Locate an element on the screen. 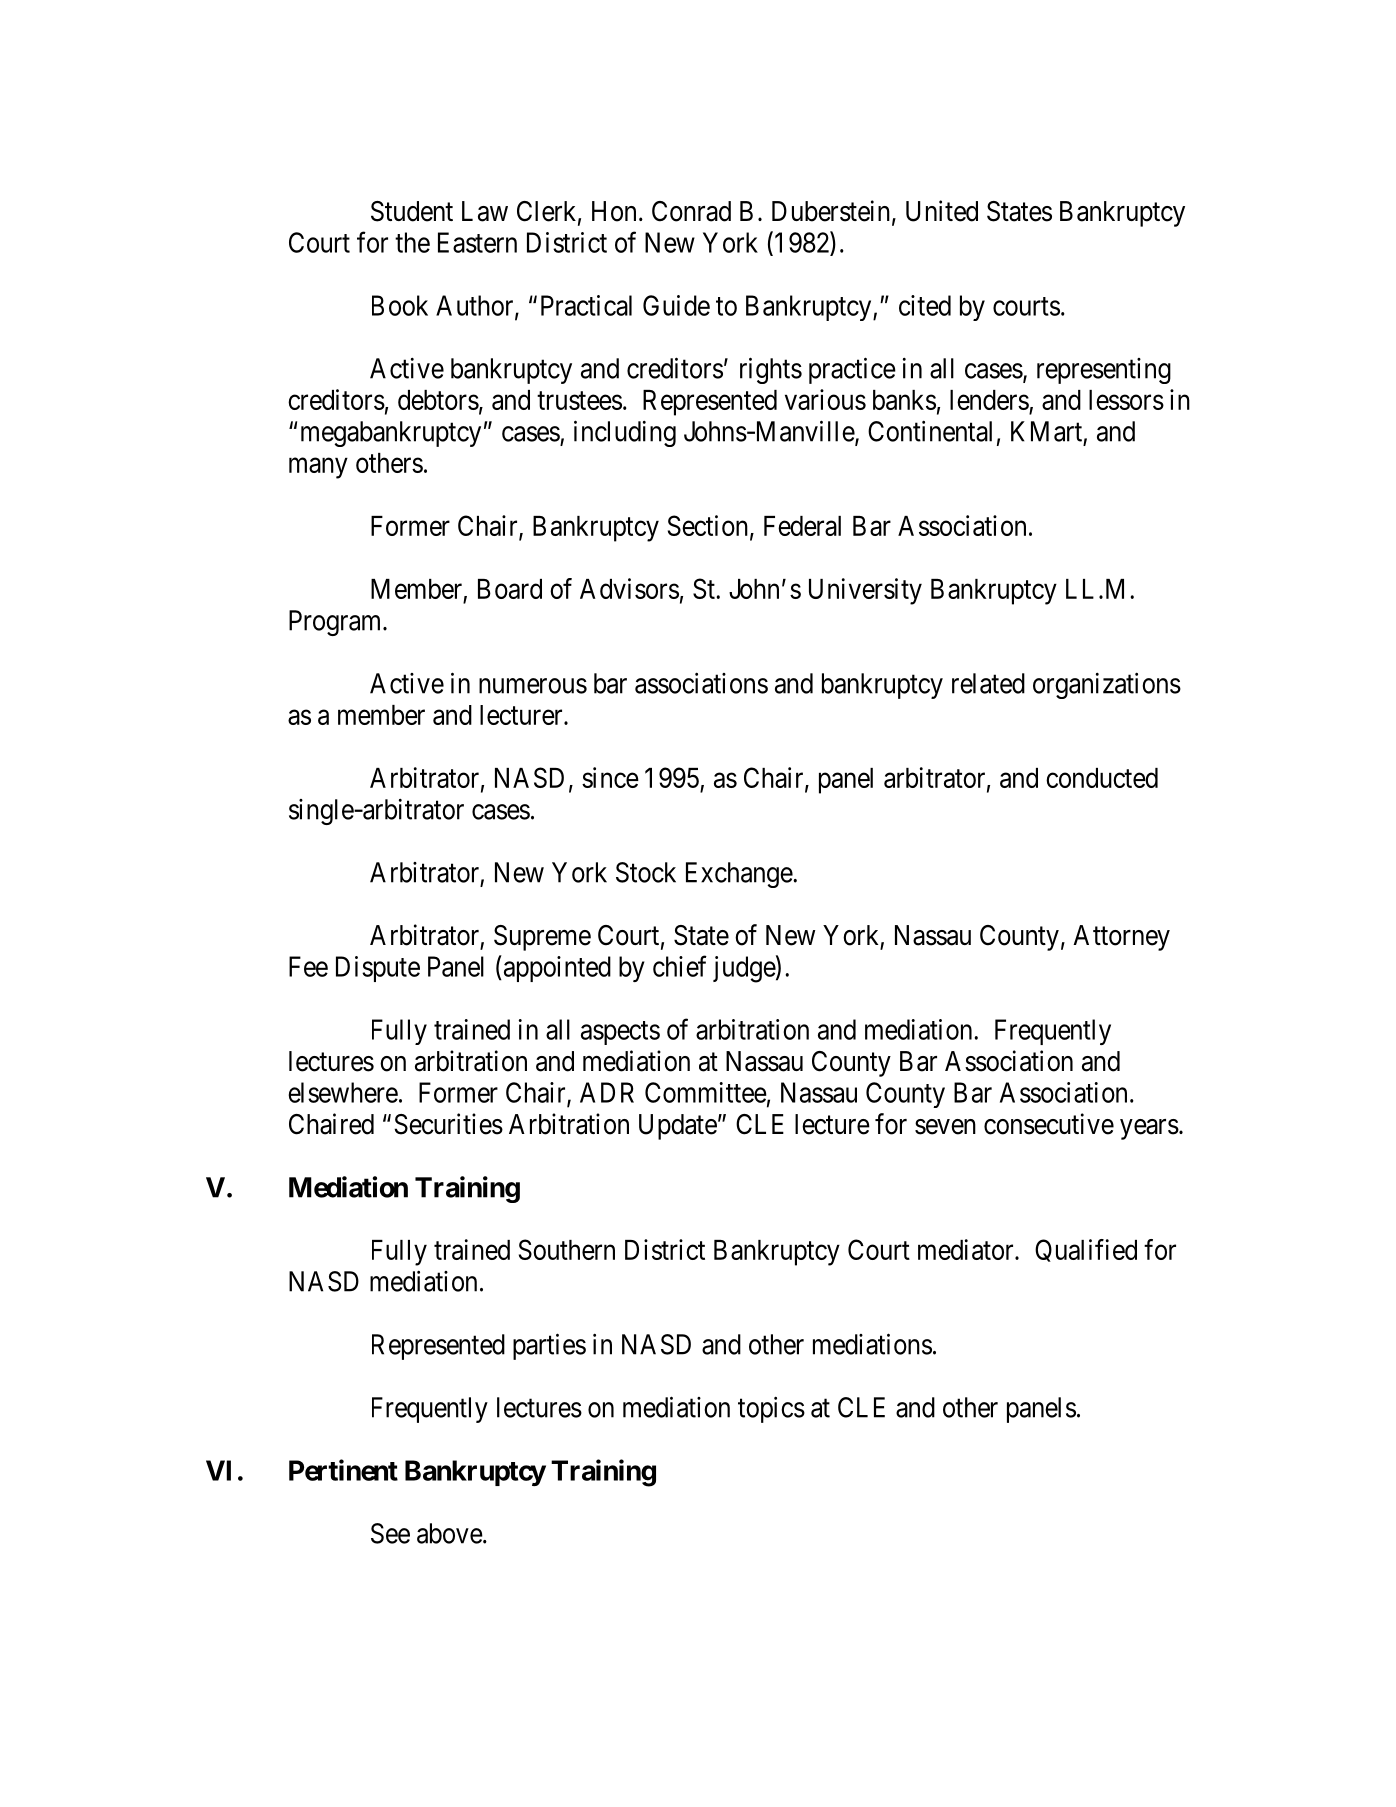  See is located at coordinates (390, 1533).
